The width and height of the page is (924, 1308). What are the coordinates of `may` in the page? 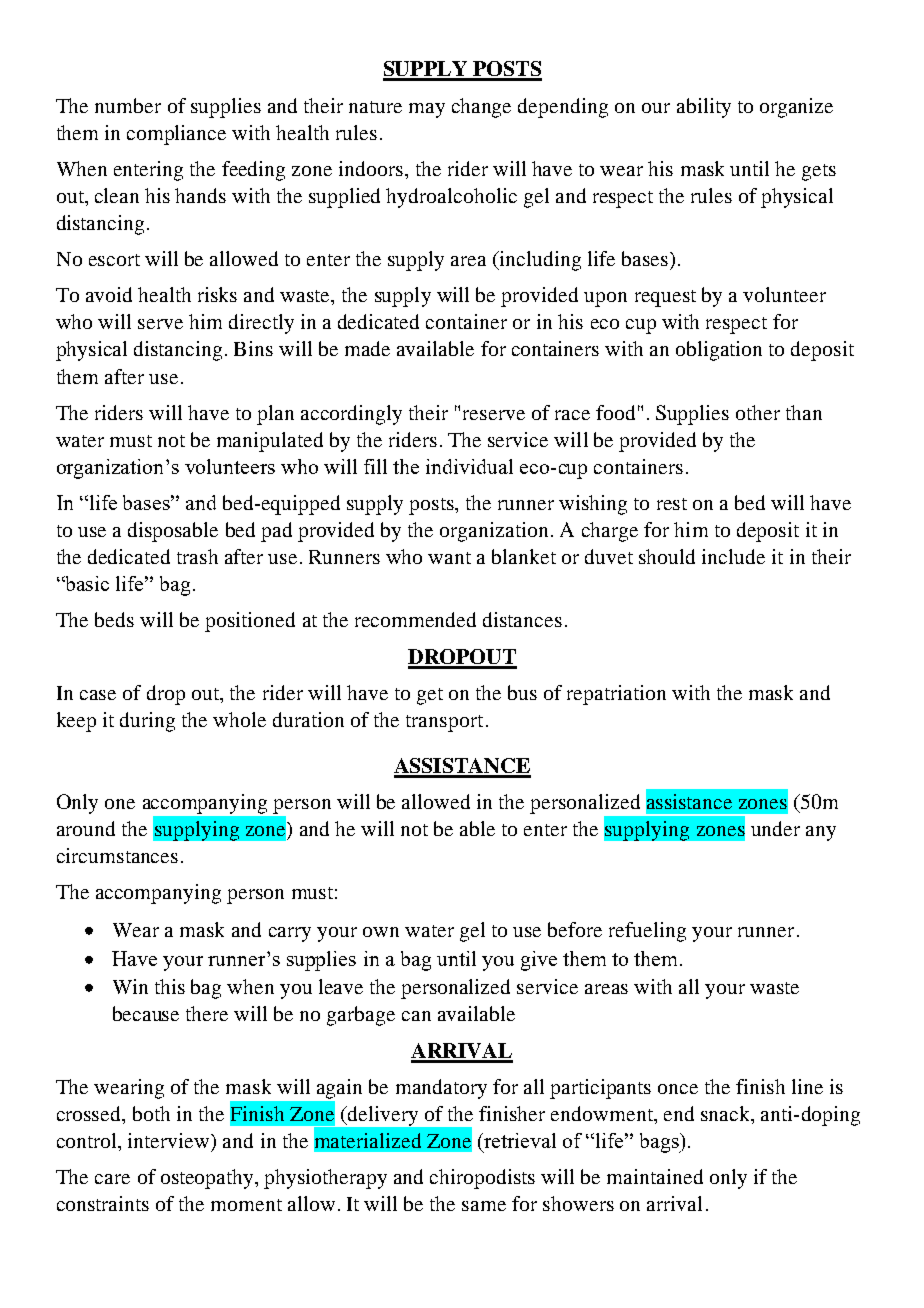 It's located at (427, 110).
